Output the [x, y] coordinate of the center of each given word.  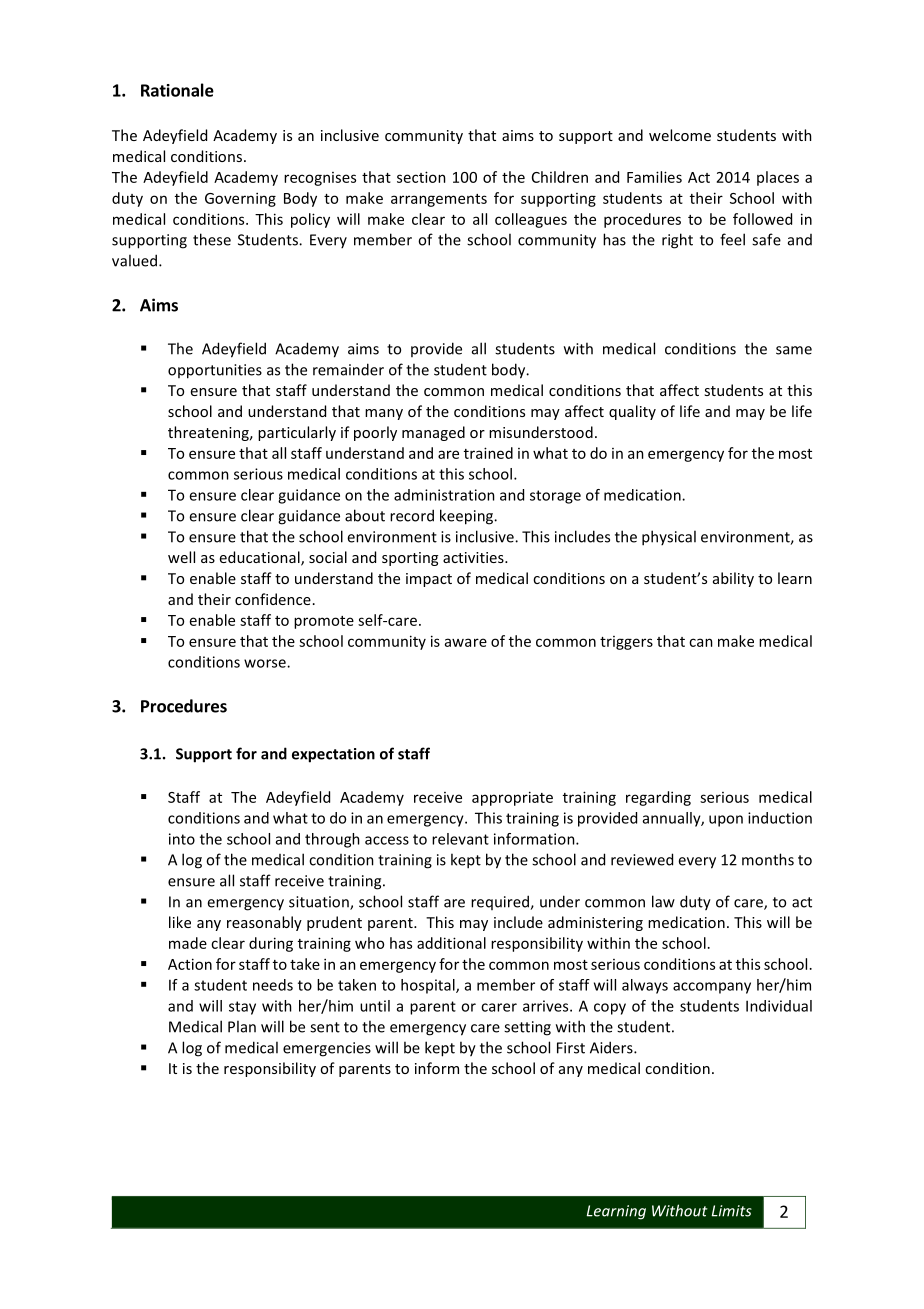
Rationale [177, 90]
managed [433, 433]
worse [266, 663]
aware [466, 642]
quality [632, 412]
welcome [680, 135]
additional [451, 943]
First [571, 1048]
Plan [242, 1026]
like [180, 922]
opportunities [215, 371]
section [421, 177]
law [663, 901]
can [701, 642]
